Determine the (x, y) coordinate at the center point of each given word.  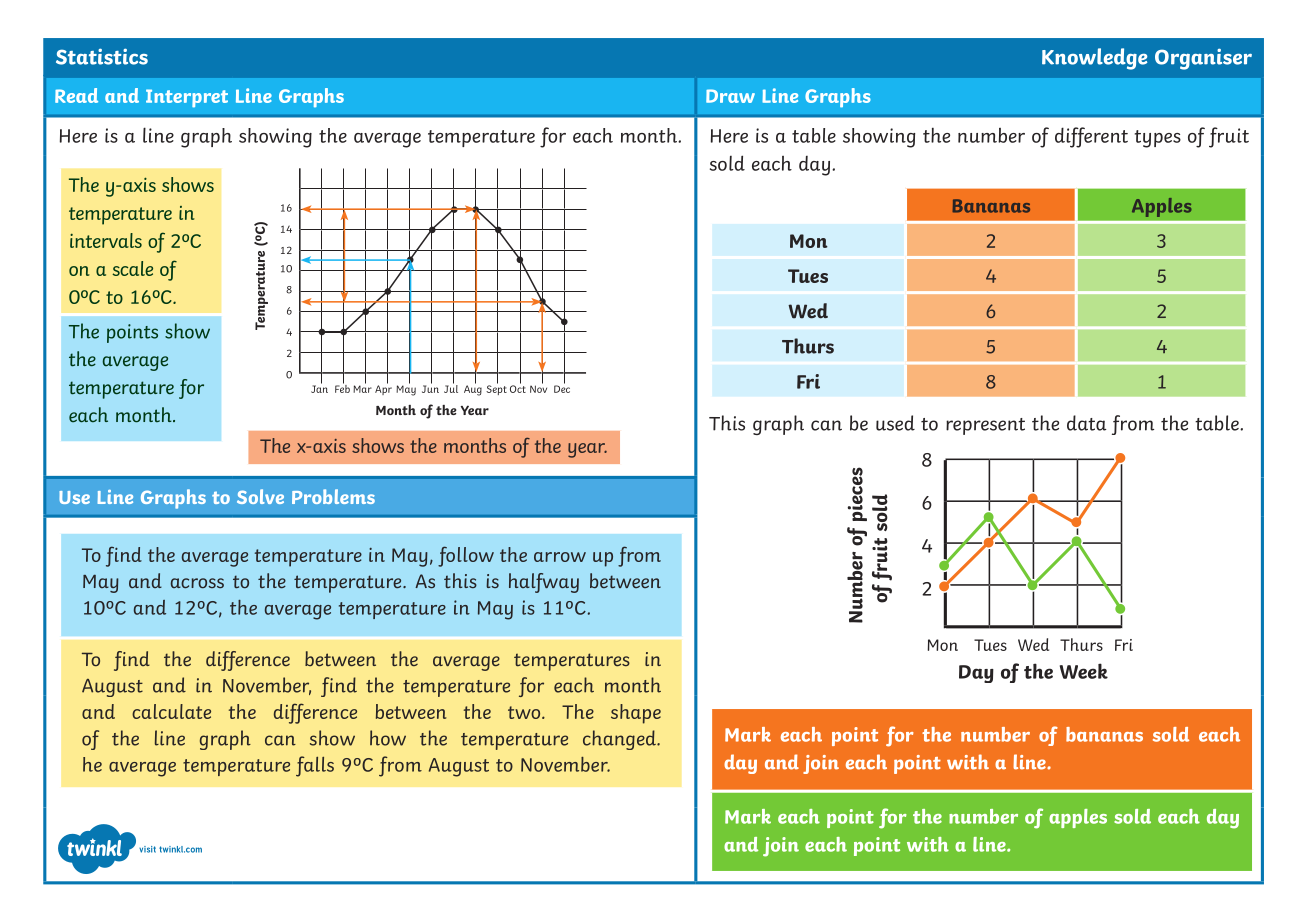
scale (132, 268)
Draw (730, 96)
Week (1084, 671)
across (197, 583)
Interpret (187, 98)
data (1086, 423)
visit (147, 849)
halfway (544, 583)
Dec (562, 388)
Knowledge (1094, 59)
